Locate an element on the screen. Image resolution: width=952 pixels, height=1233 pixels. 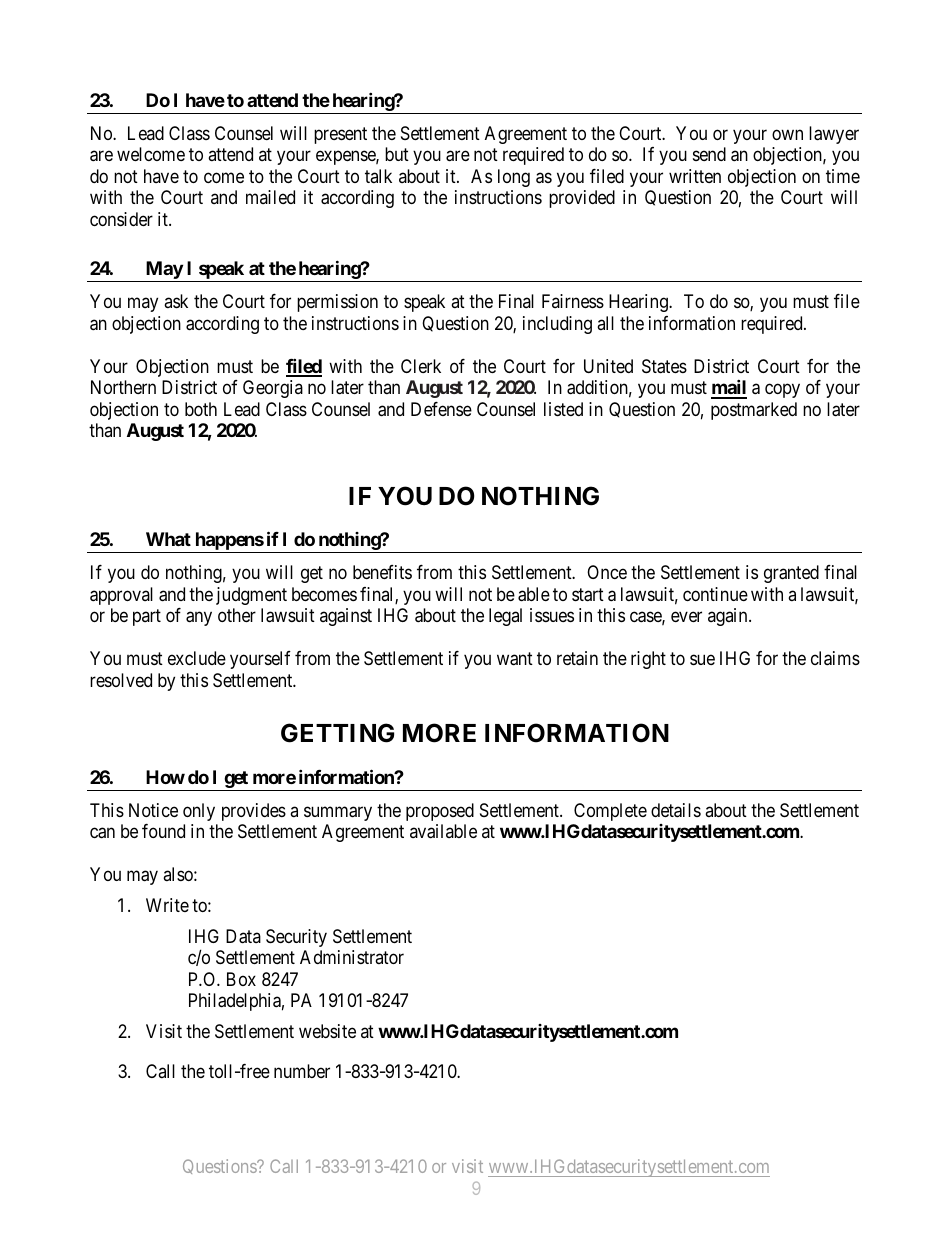
Defense is located at coordinates (441, 409).
